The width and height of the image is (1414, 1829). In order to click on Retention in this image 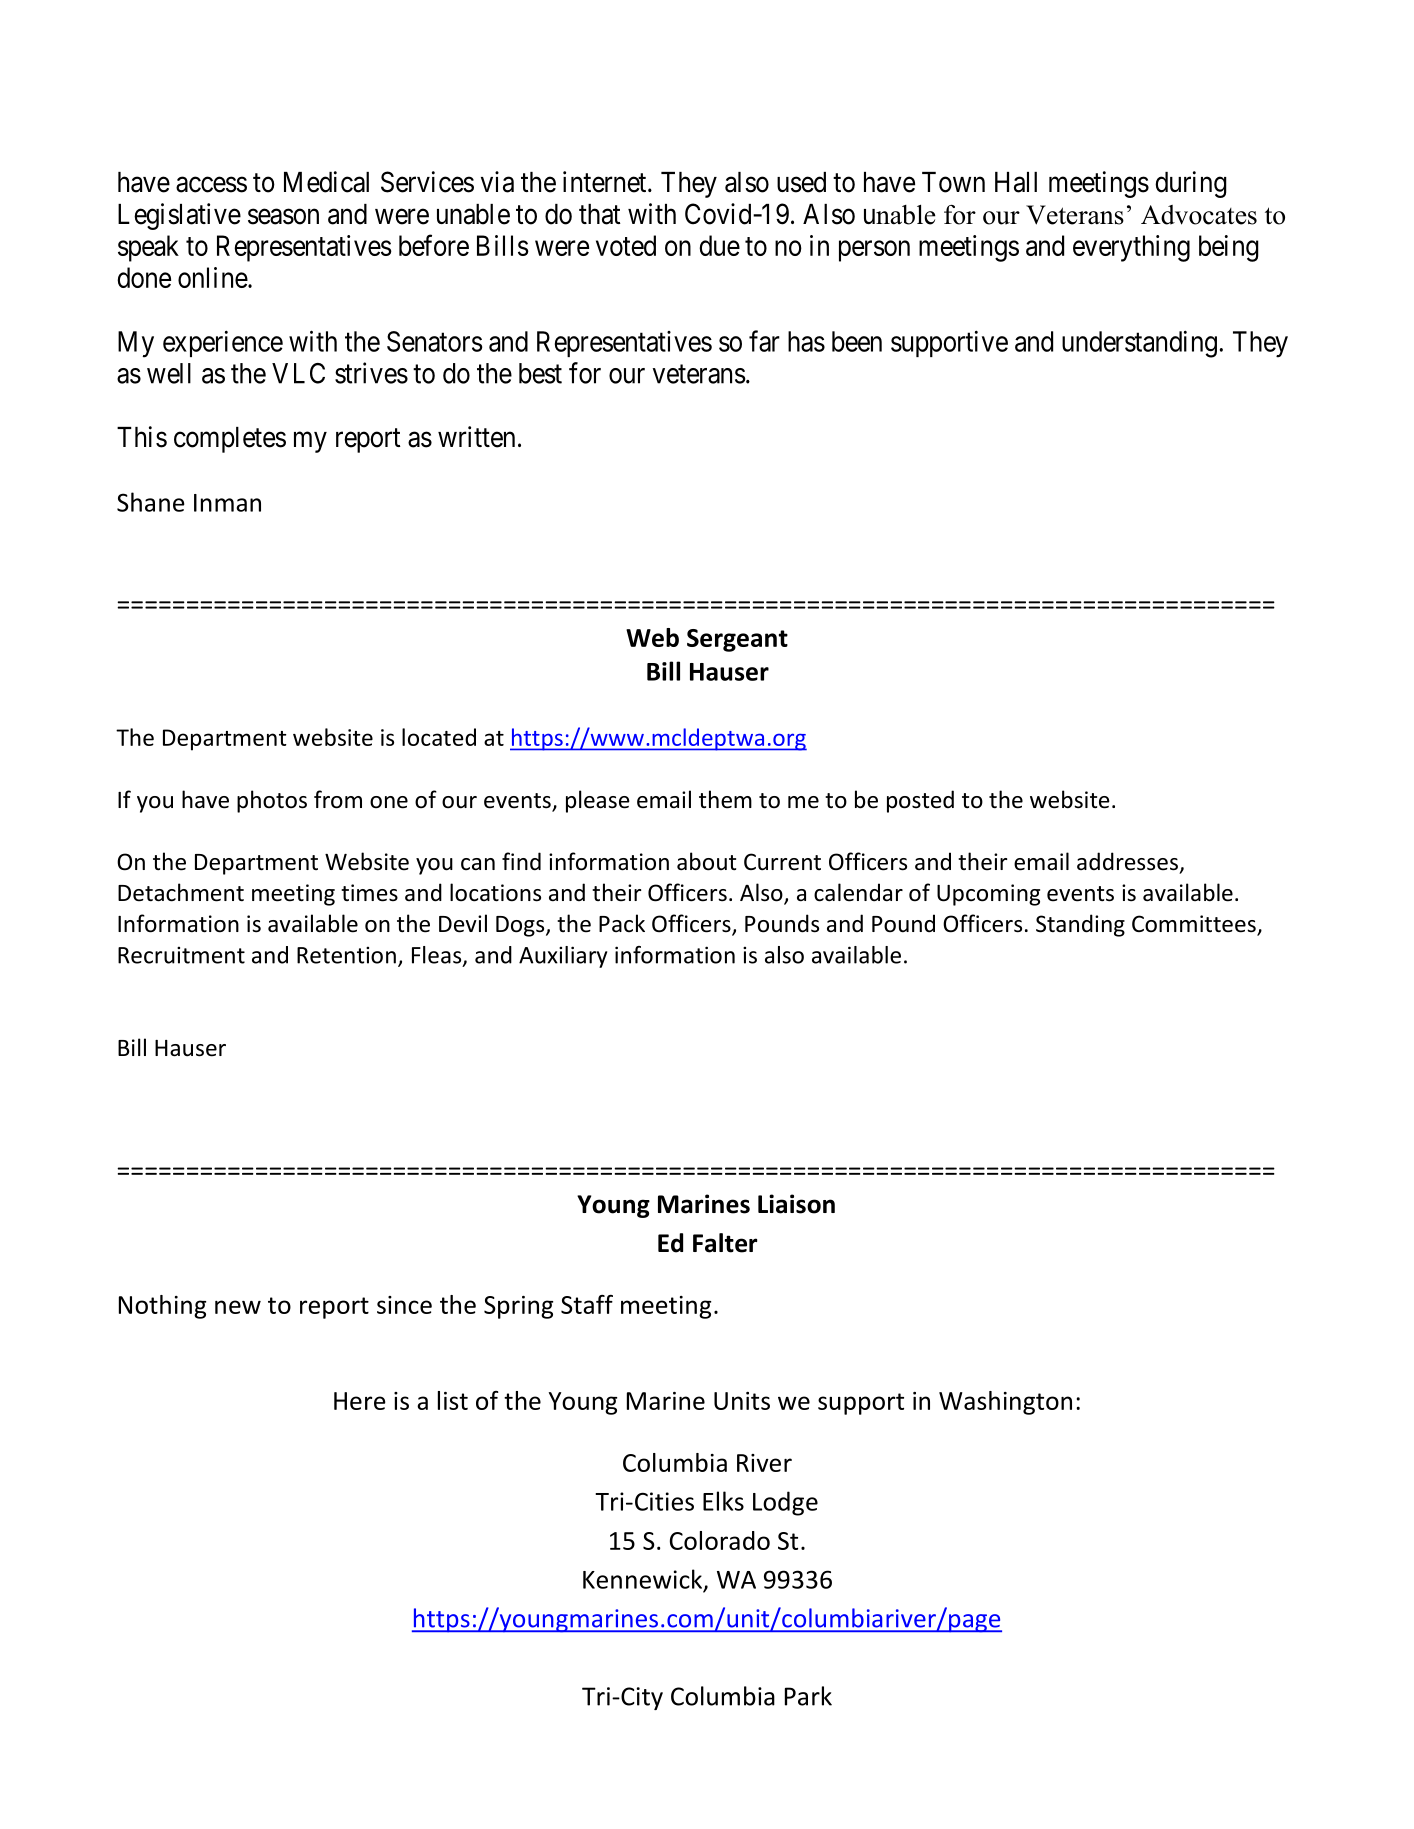, I will do `click(346, 955)`.
